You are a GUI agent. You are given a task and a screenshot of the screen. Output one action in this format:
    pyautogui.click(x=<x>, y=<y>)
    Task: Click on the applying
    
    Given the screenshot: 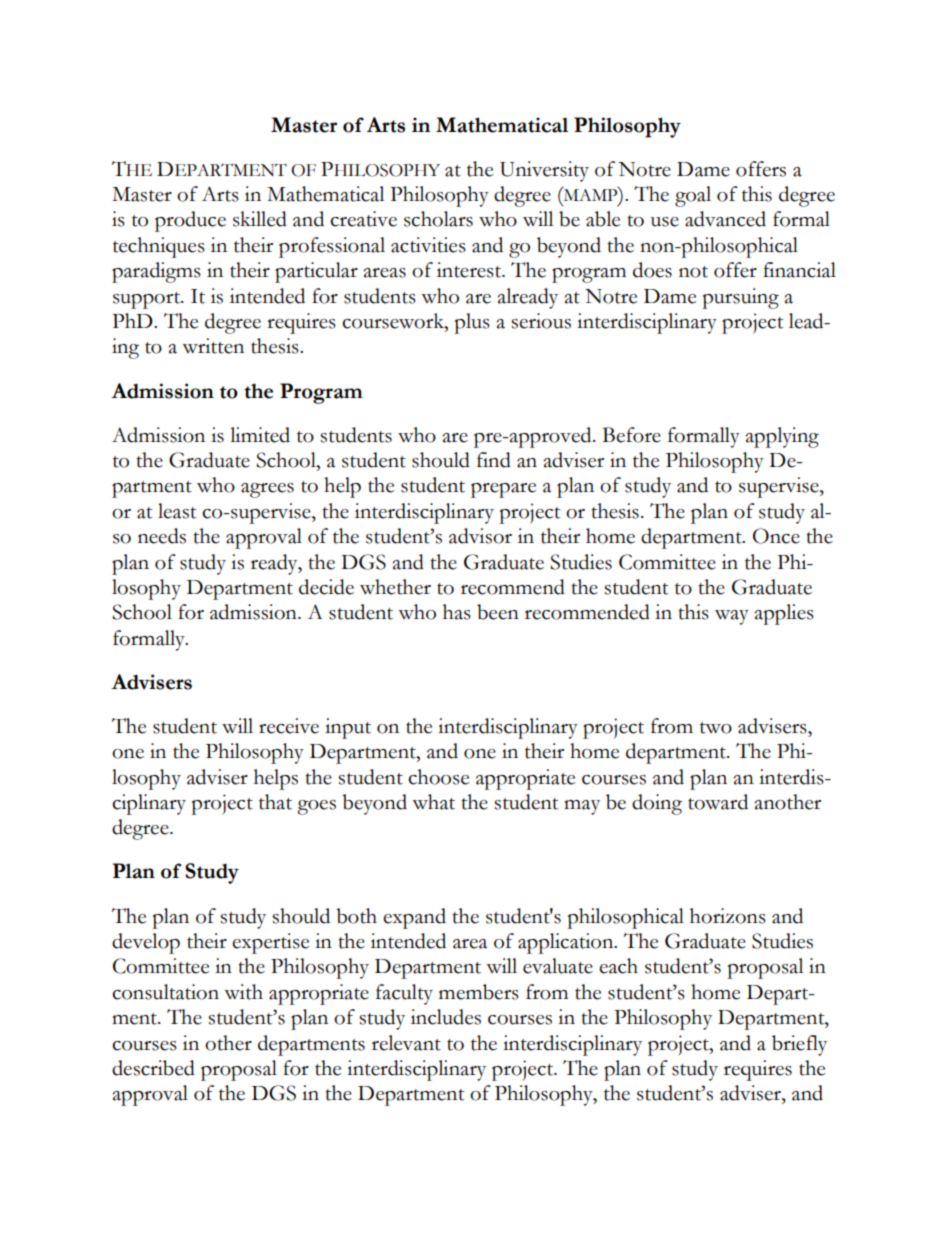 What is the action you would take?
    pyautogui.click(x=782, y=437)
